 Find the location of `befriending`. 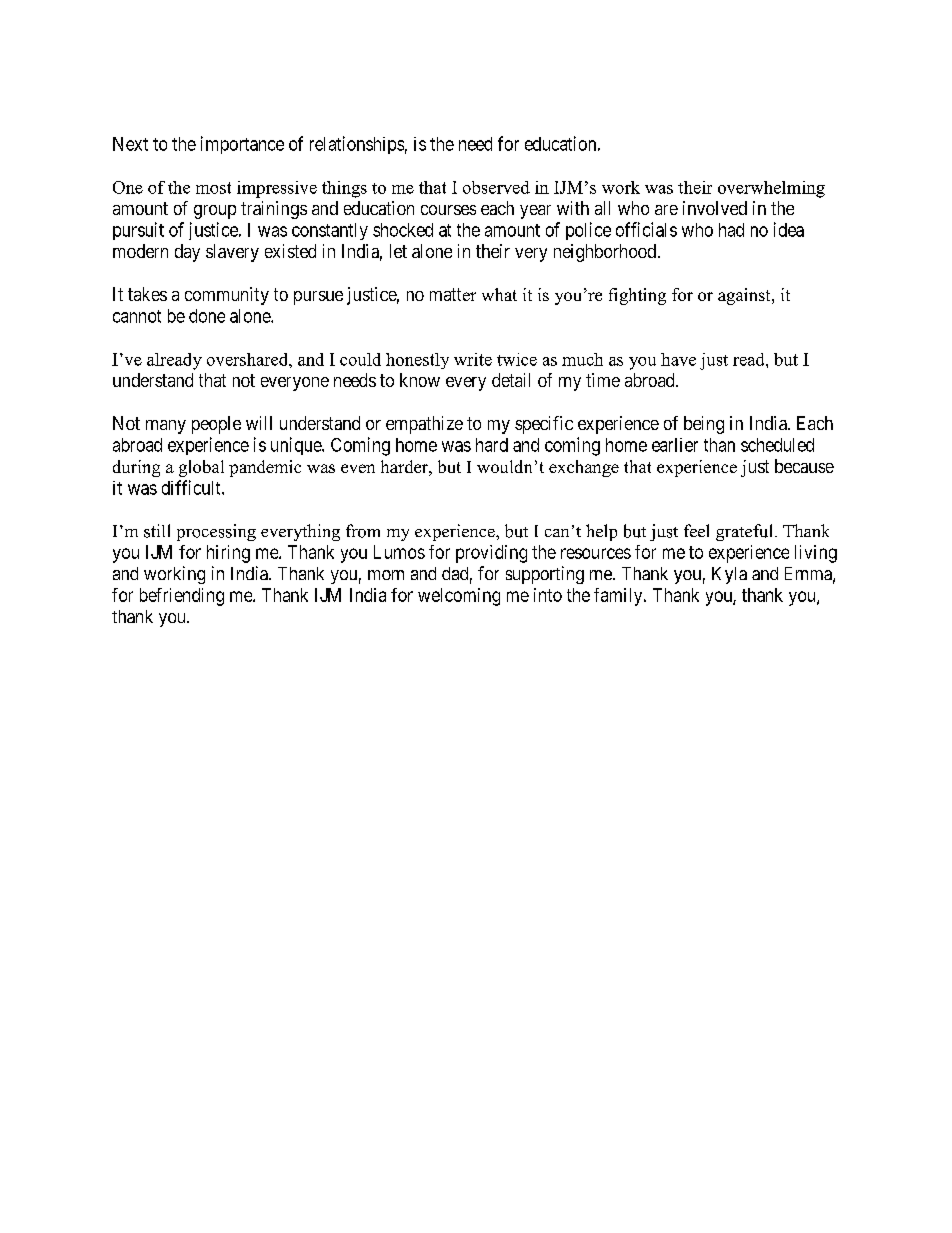

befriending is located at coordinates (182, 597).
